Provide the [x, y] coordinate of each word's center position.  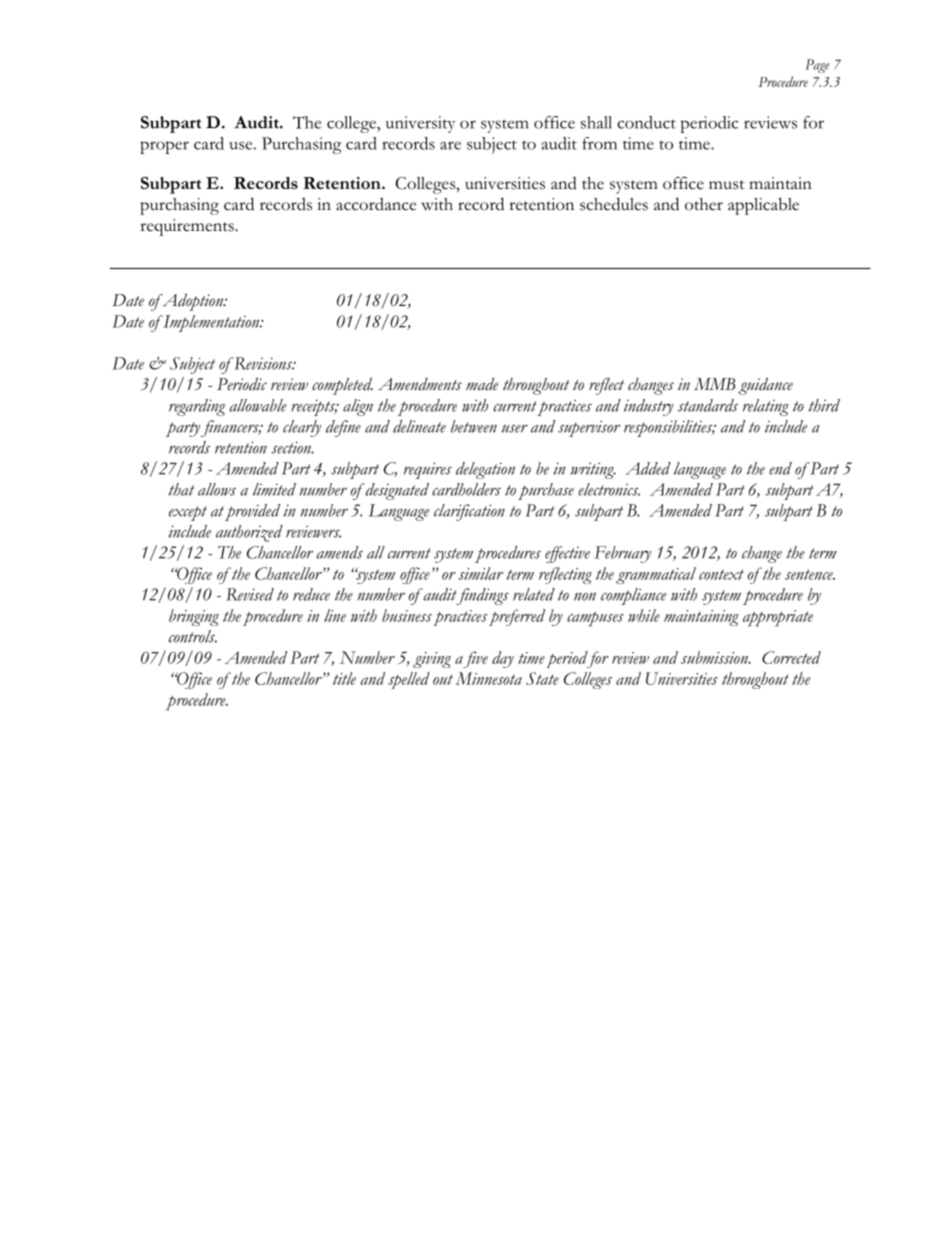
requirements [188, 227]
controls [193, 636]
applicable [763, 206]
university [420, 124]
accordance [376, 204]
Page [817, 66]
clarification [469, 512]
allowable [258, 405]
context [721, 574]
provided [252, 512]
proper [164, 147]
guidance [765, 386]
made [482, 384]
